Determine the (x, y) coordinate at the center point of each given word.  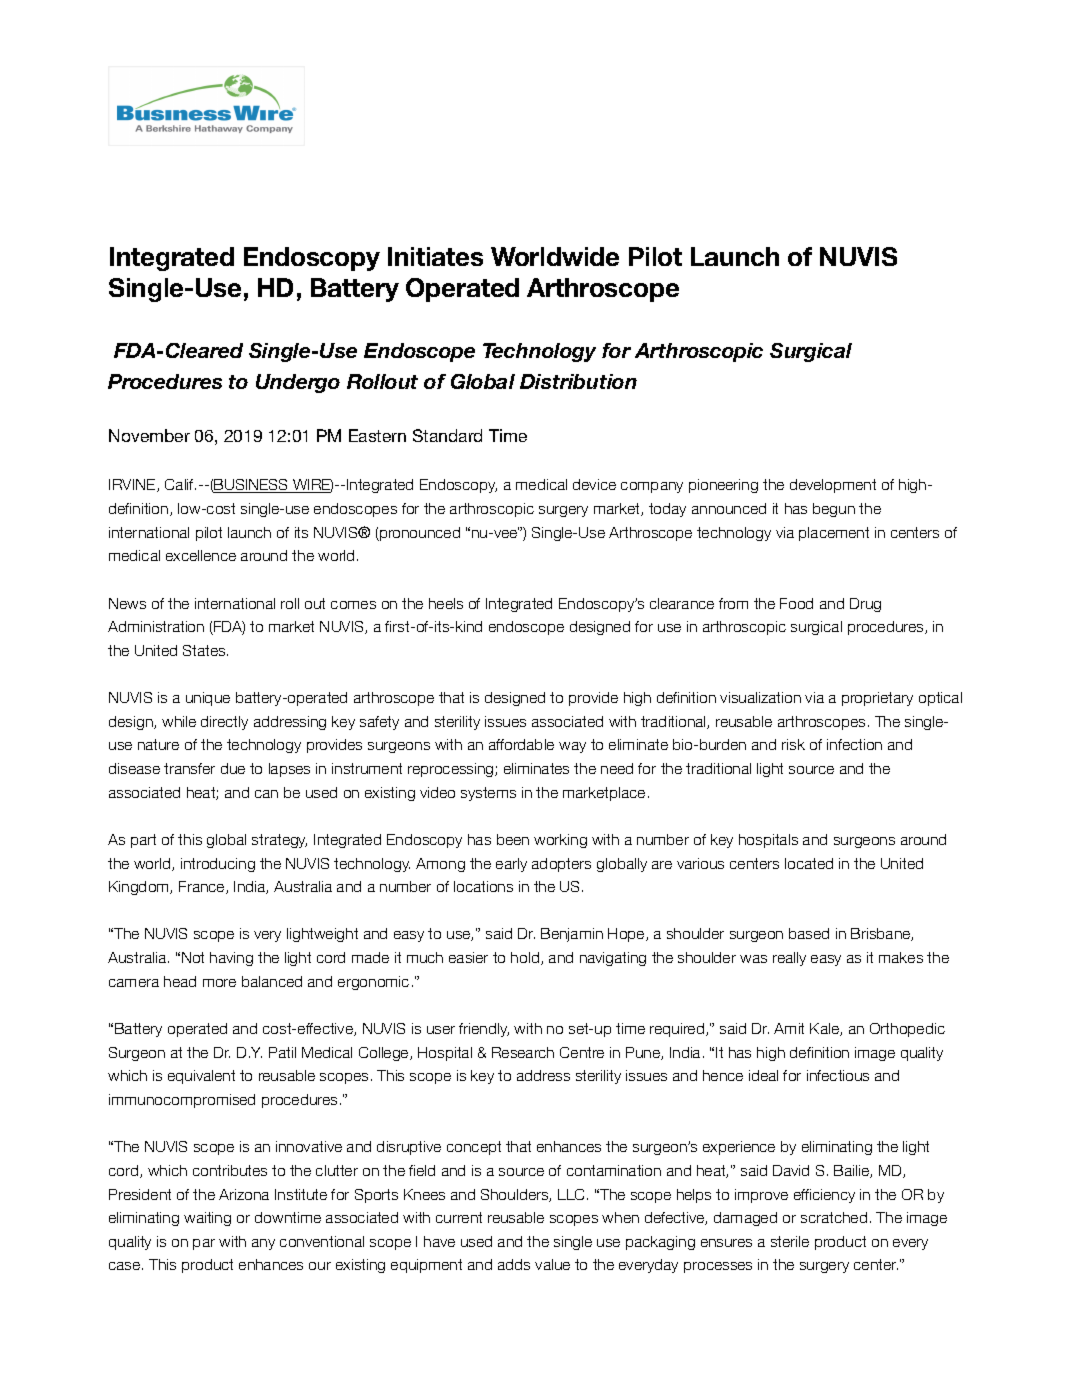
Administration (156, 626)
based (809, 933)
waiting (207, 1219)
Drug (865, 605)
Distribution (578, 381)
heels (446, 603)
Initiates (435, 256)
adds (514, 1264)
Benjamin (572, 935)
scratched (834, 1217)
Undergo (298, 383)
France (203, 887)
